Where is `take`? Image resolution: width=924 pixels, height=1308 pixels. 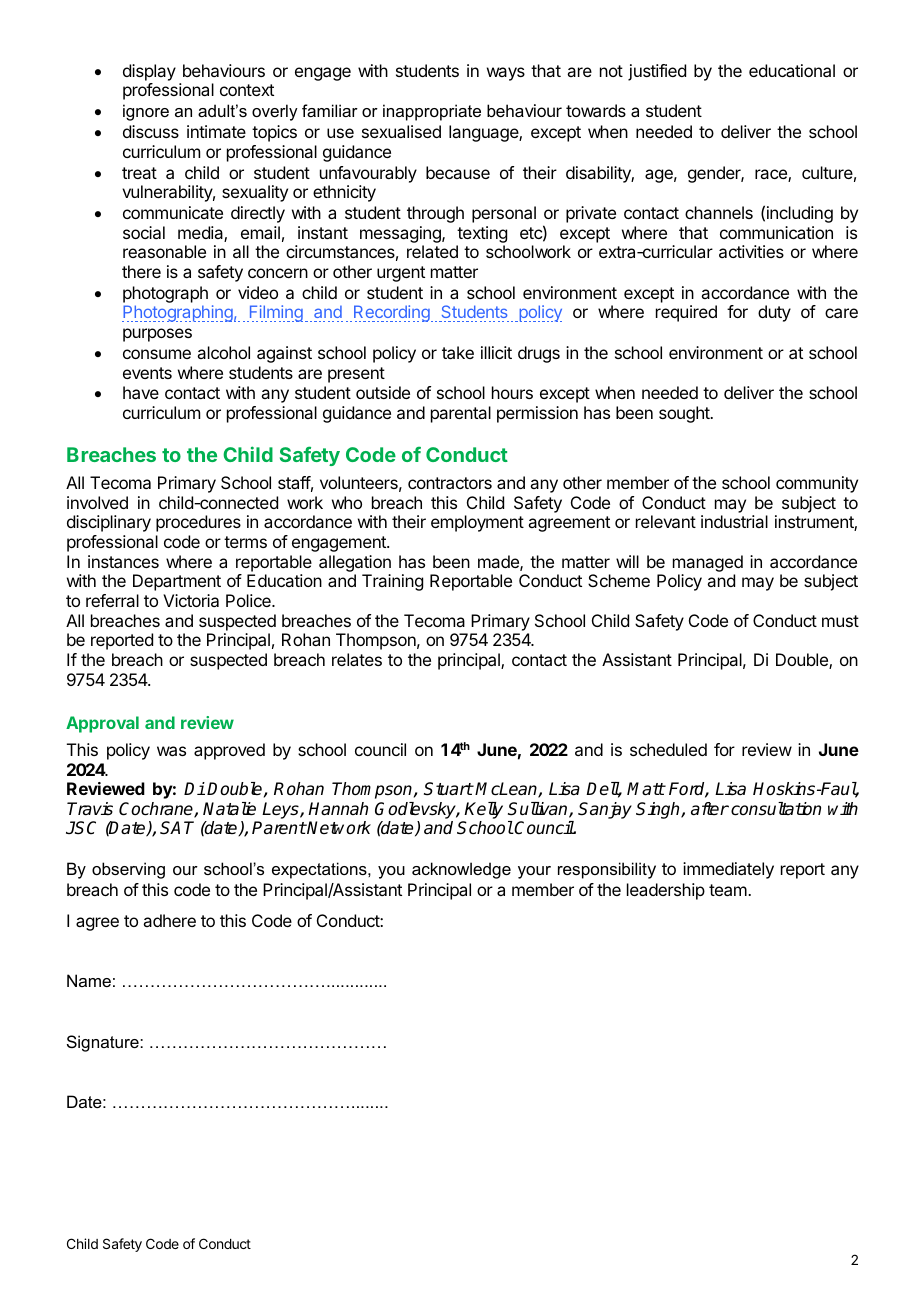
take is located at coordinates (458, 352).
